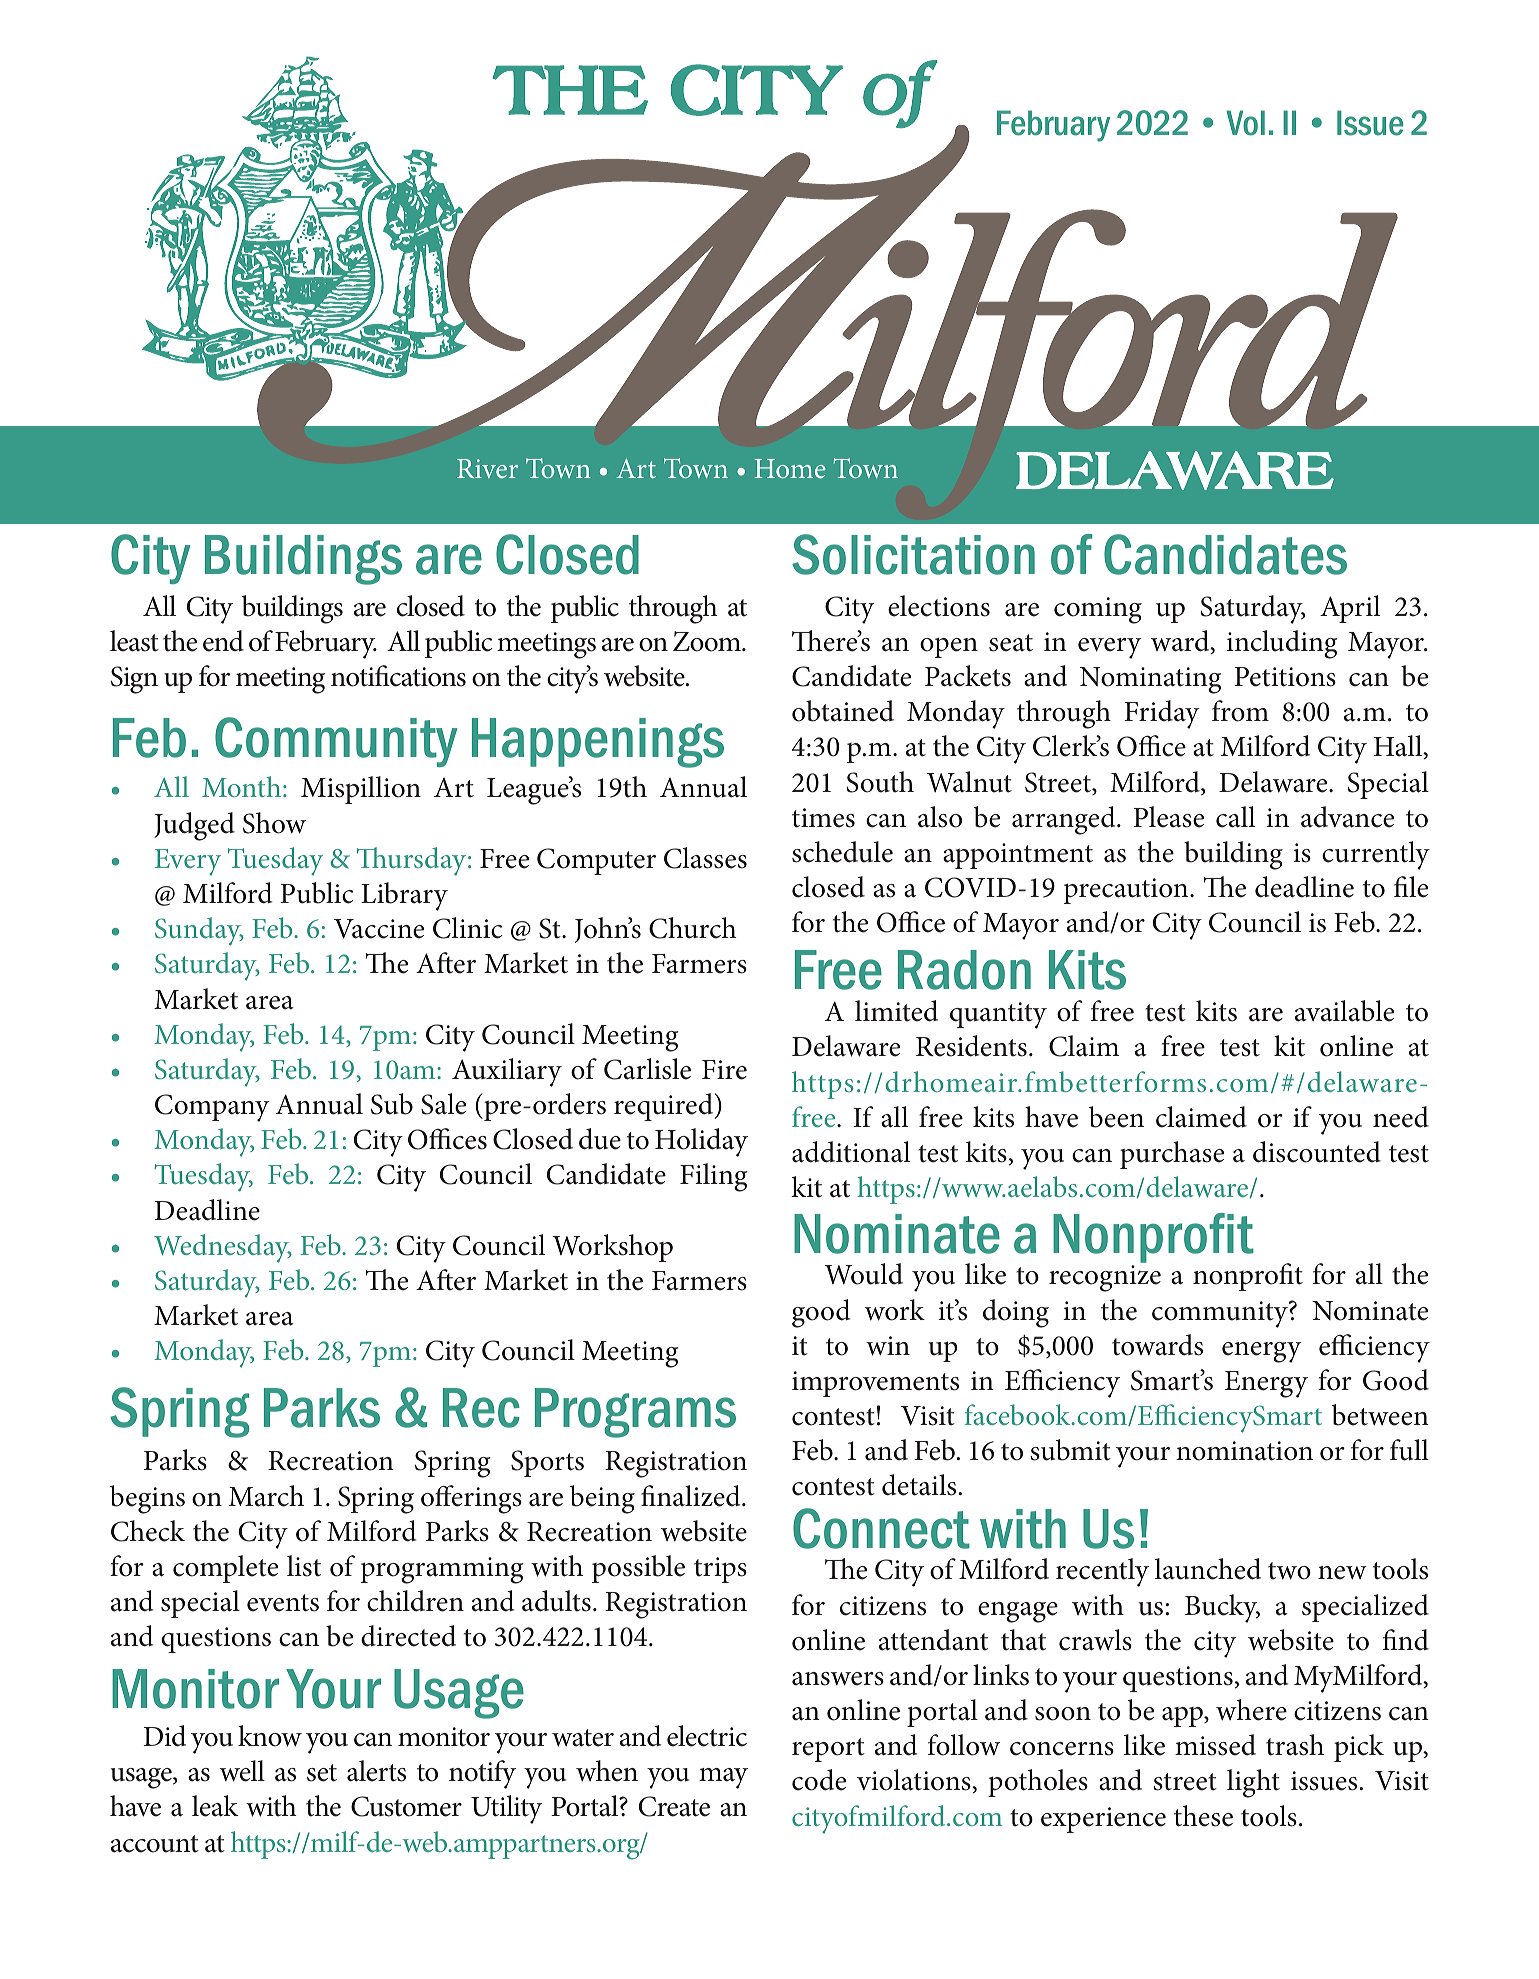 This page has height=1979, width=1539. I want to click on April, so click(1350, 609).
